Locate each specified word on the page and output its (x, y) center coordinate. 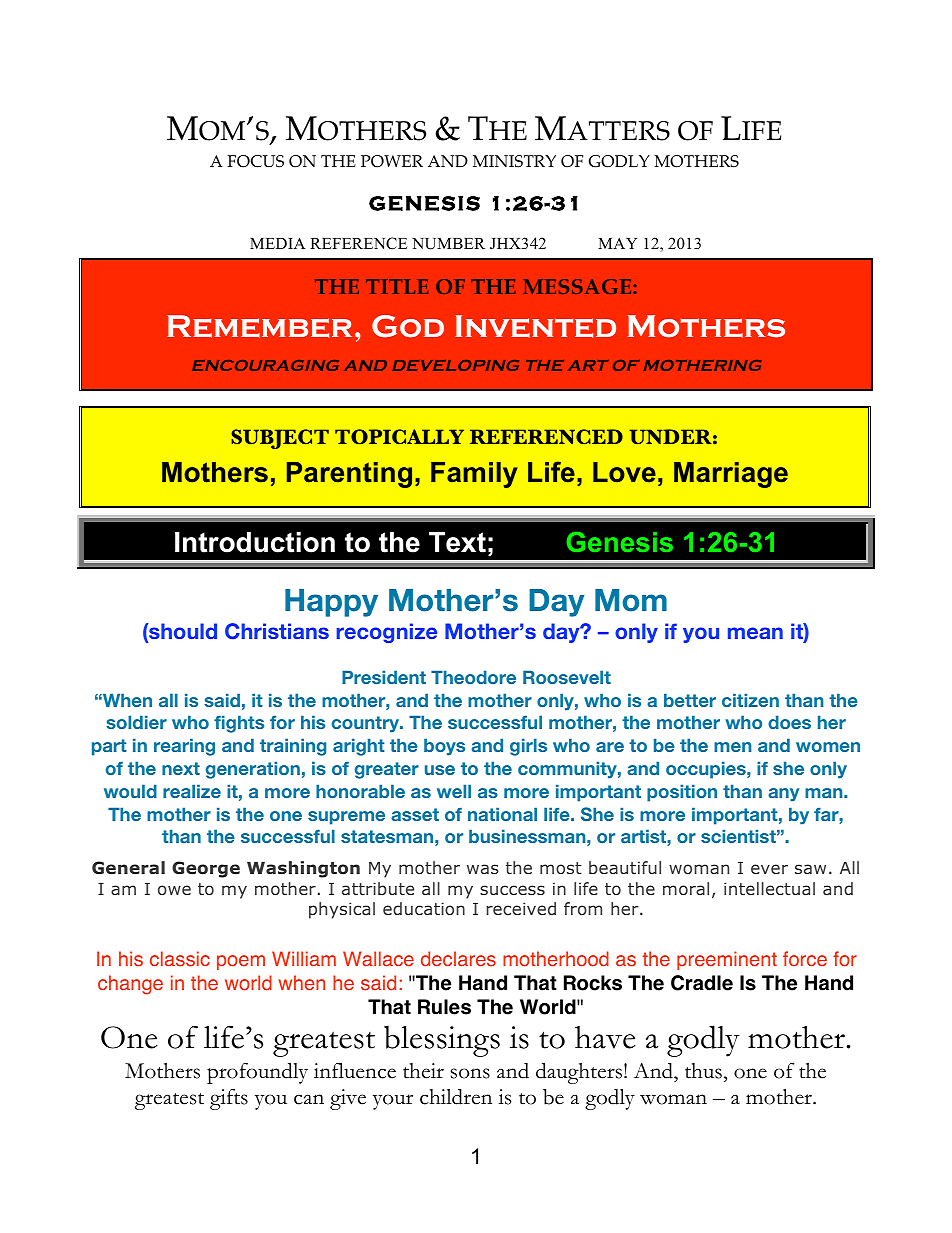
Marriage (731, 475)
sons (470, 1073)
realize (192, 791)
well (454, 791)
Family (474, 475)
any (783, 795)
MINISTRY (514, 161)
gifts (229, 1099)
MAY (617, 243)
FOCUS (255, 161)
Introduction (255, 542)
